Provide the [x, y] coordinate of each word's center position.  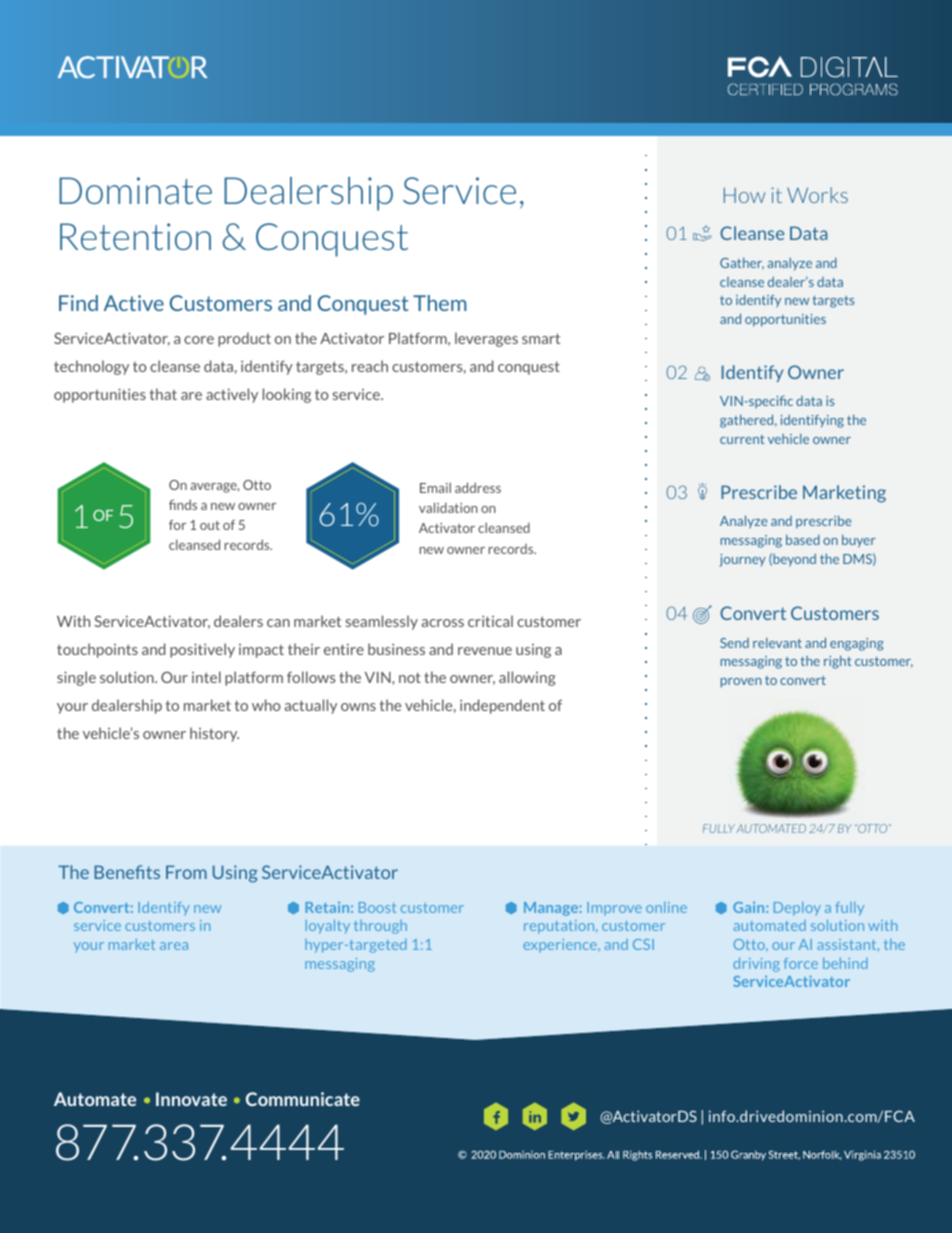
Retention [135, 236]
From [186, 872]
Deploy [797, 909]
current [742, 439]
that [163, 394]
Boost [377, 907]
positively [202, 650]
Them [439, 303]
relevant [777, 643]
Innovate [191, 1099]
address [478, 487]
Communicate [303, 1099]
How [745, 195]
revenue [485, 651]
